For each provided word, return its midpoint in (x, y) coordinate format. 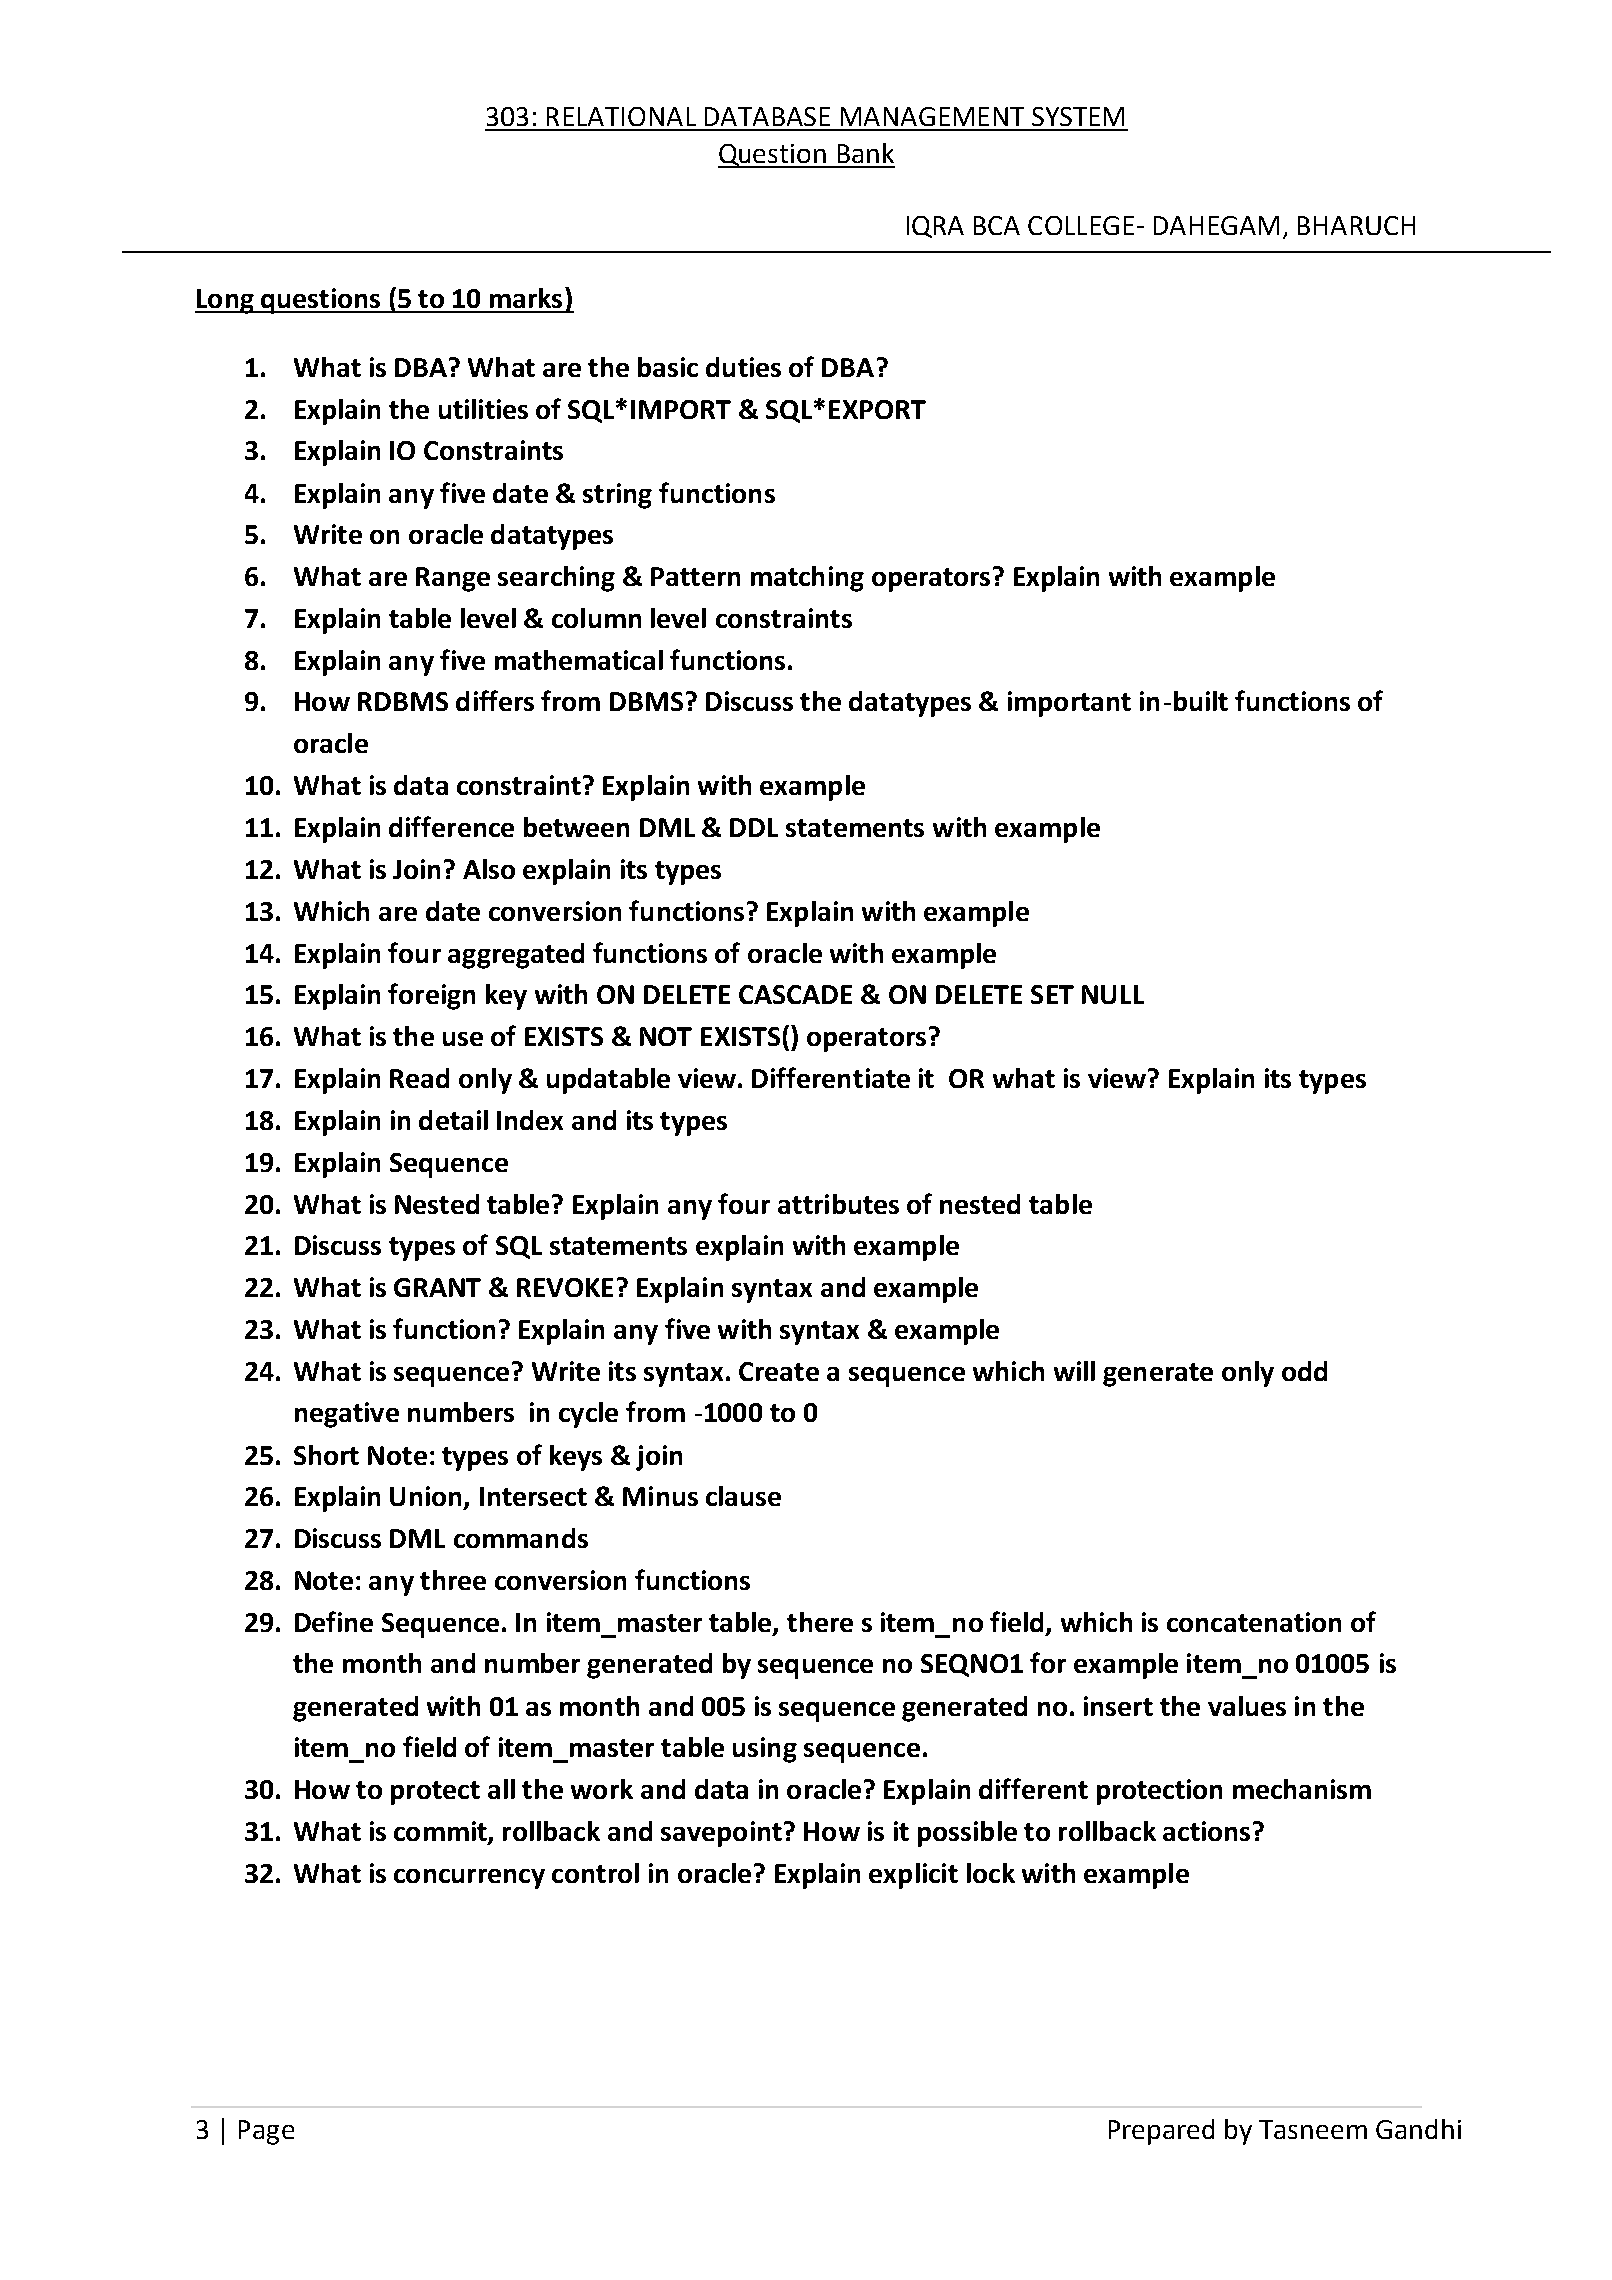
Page (266, 2132)
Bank (866, 153)
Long (225, 301)
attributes (838, 1204)
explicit (913, 1876)
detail (453, 1120)
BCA (997, 225)
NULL (1113, 994)
